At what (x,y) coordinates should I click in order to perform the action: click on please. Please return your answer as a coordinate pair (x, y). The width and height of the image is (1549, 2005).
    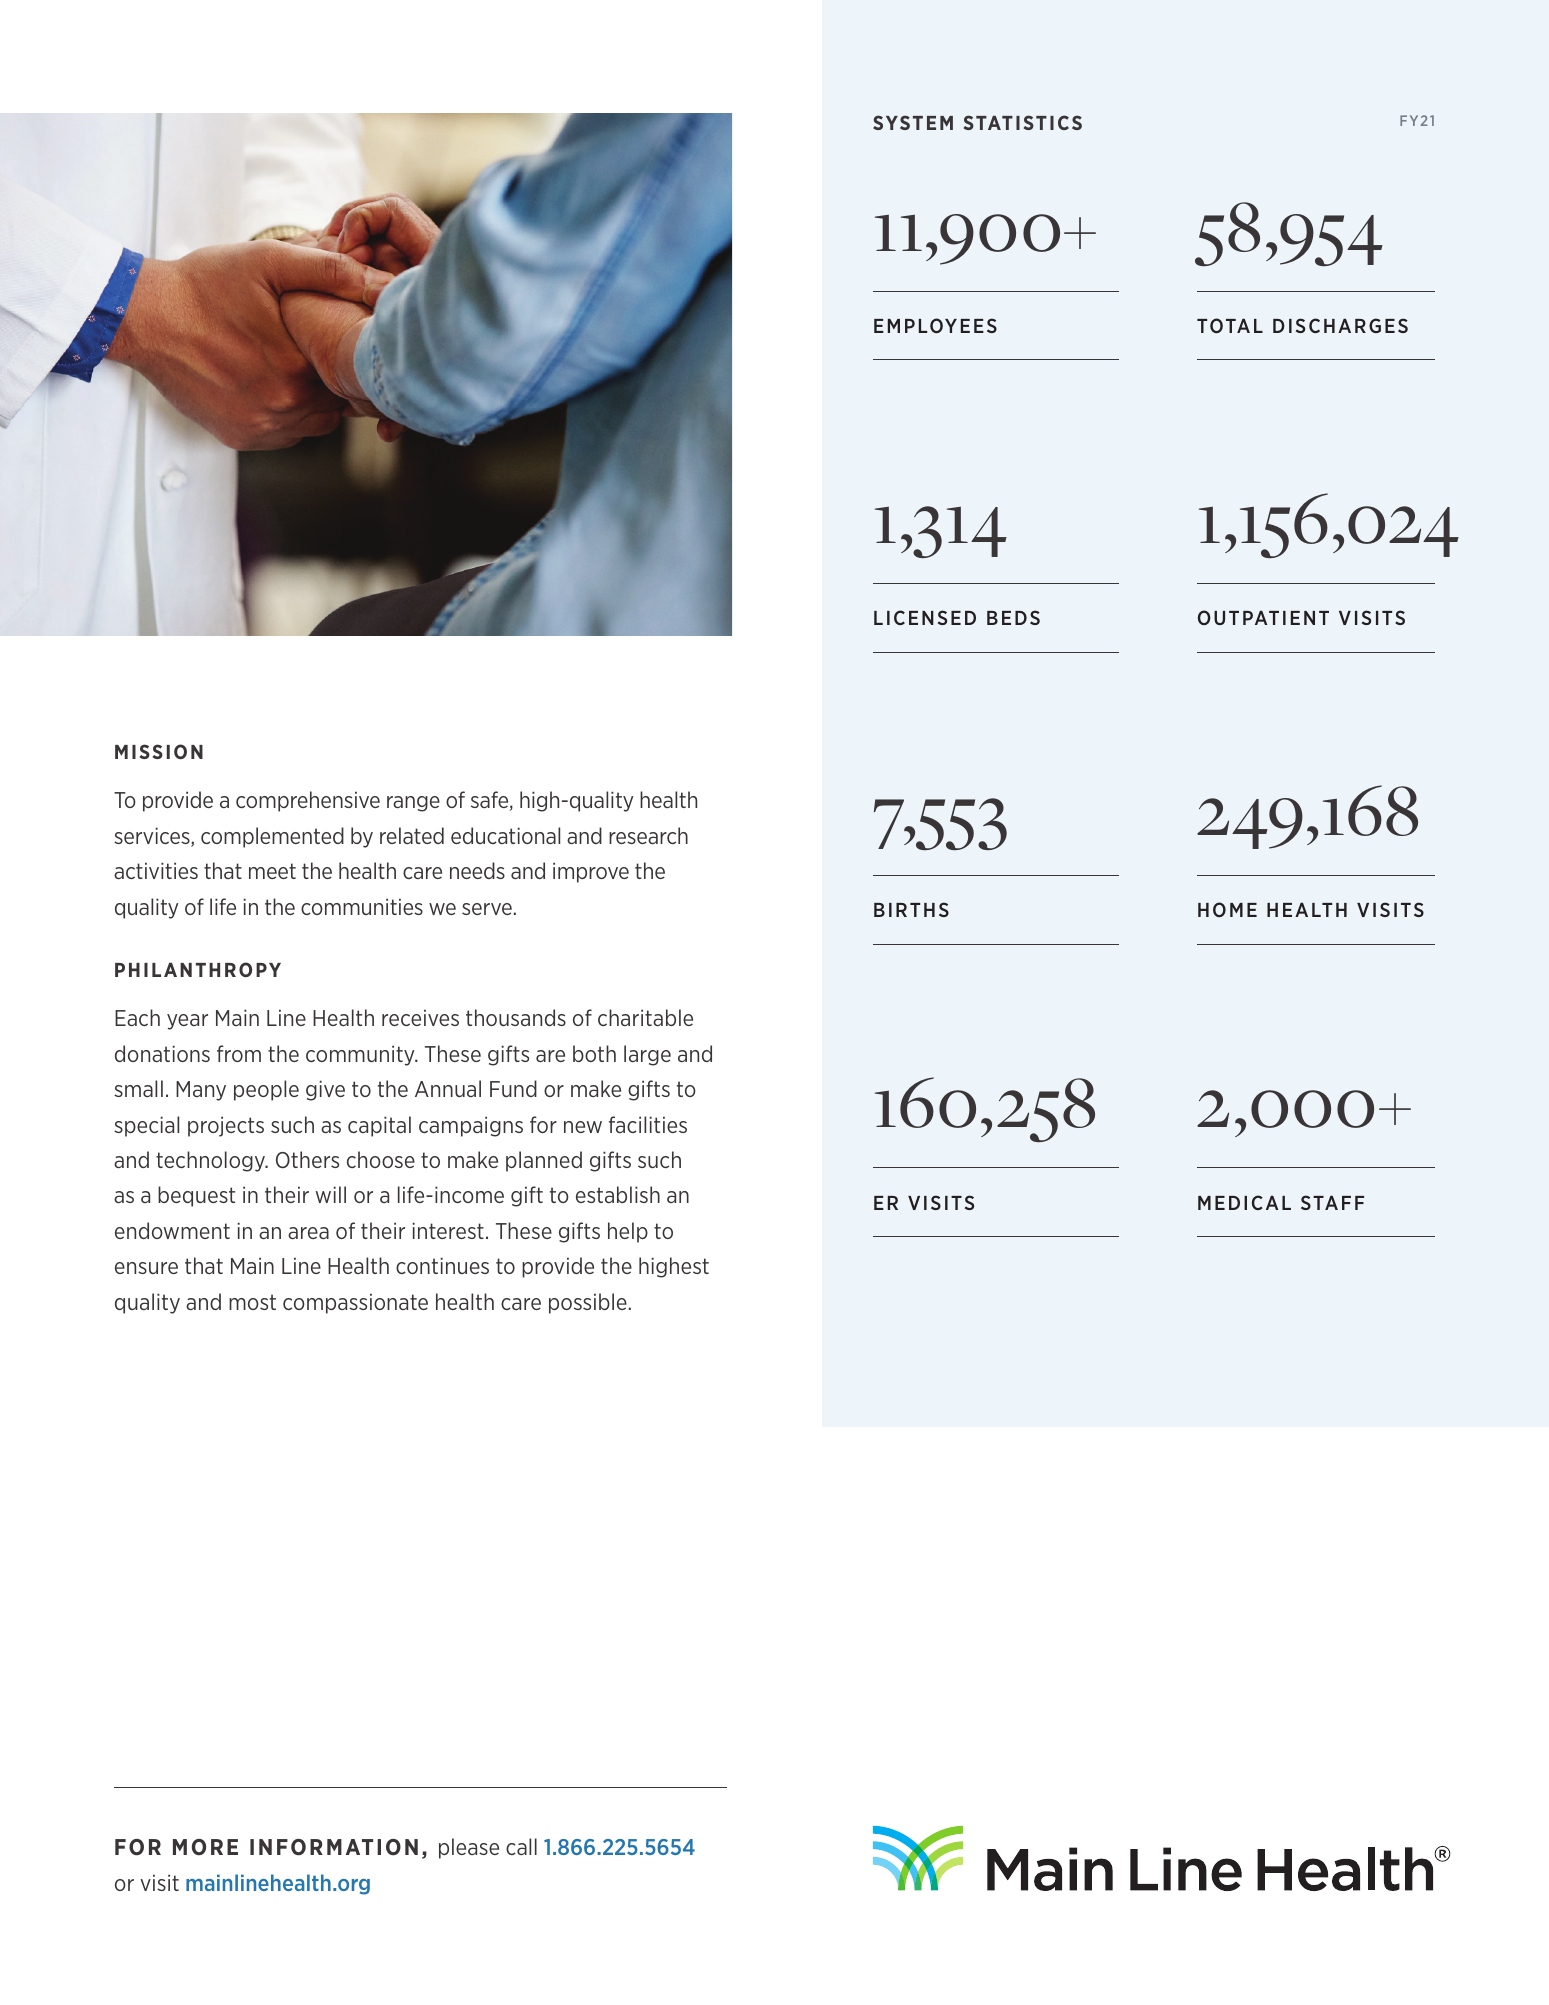
    Looking at the image, I should click on (469, 1848).
